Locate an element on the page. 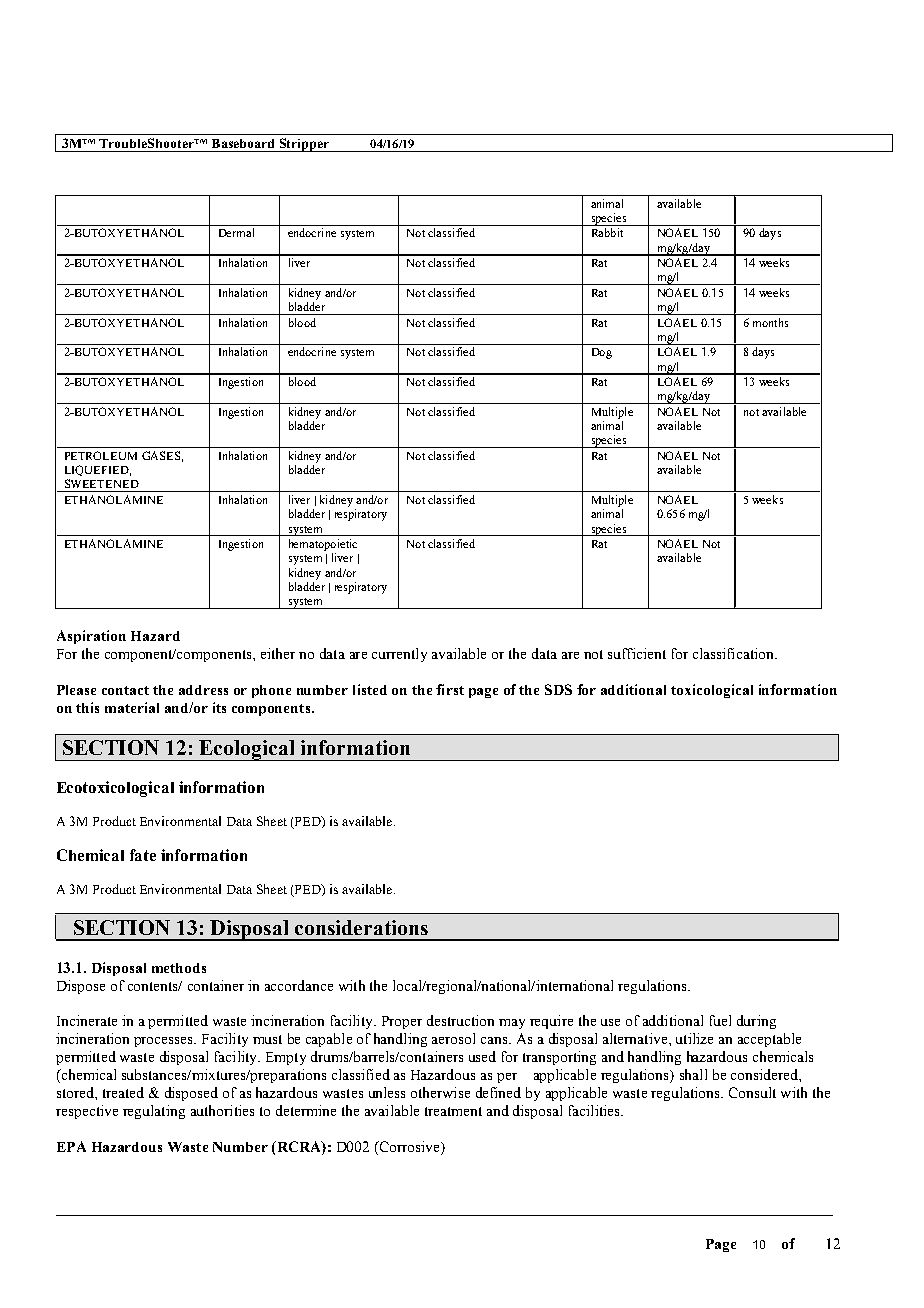 Image resolution: width=924 pixels, height=1308 pixels. Aspiration is located at coordinates (91, 637).
